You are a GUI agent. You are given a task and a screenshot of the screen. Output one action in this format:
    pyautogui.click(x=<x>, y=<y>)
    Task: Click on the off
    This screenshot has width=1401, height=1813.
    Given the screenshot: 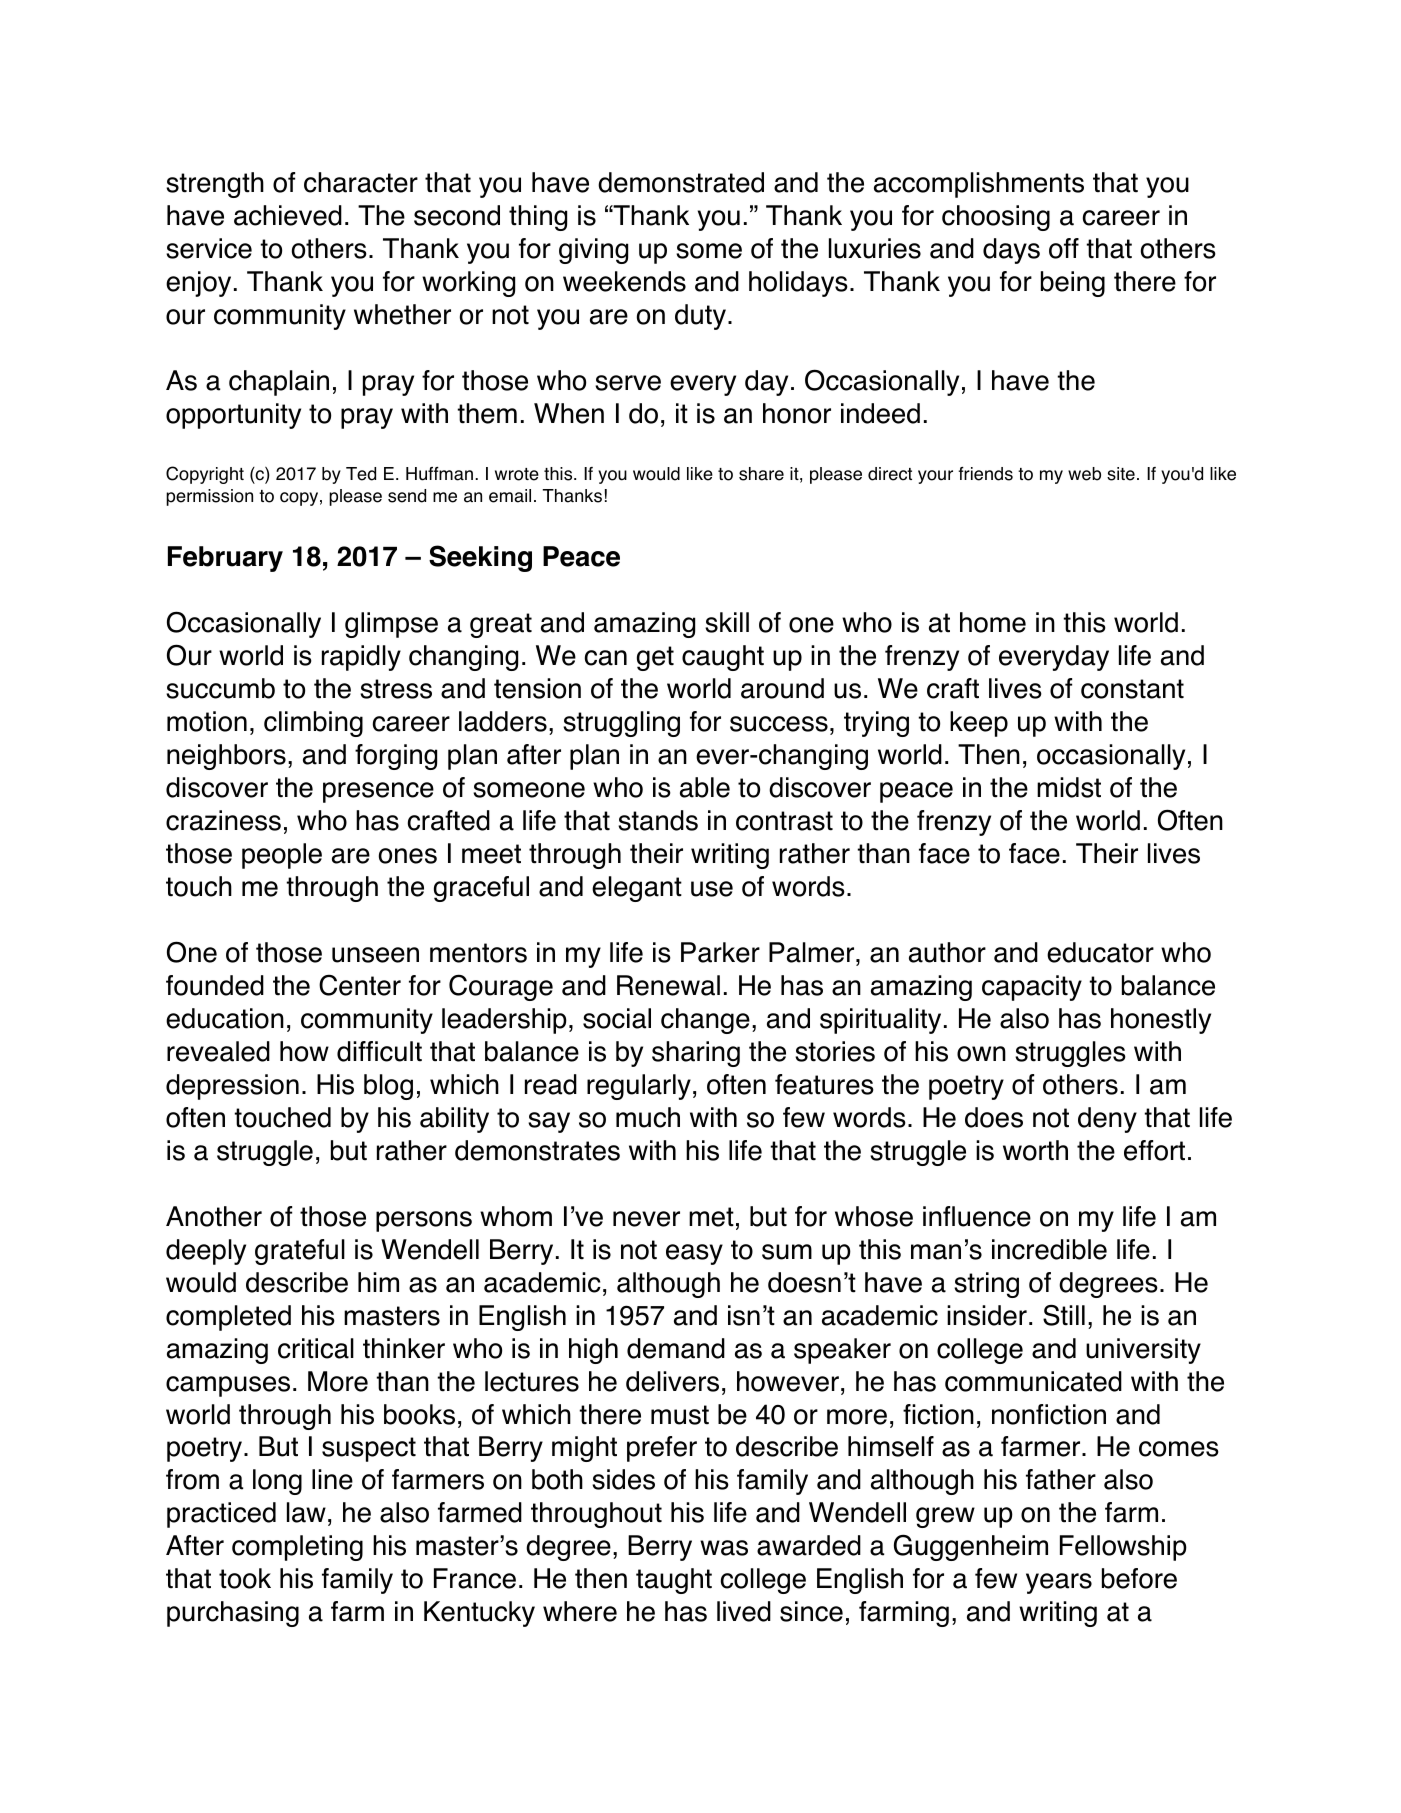 What is the action you would take?
    pyautogui.click(x=1064, y=248)
